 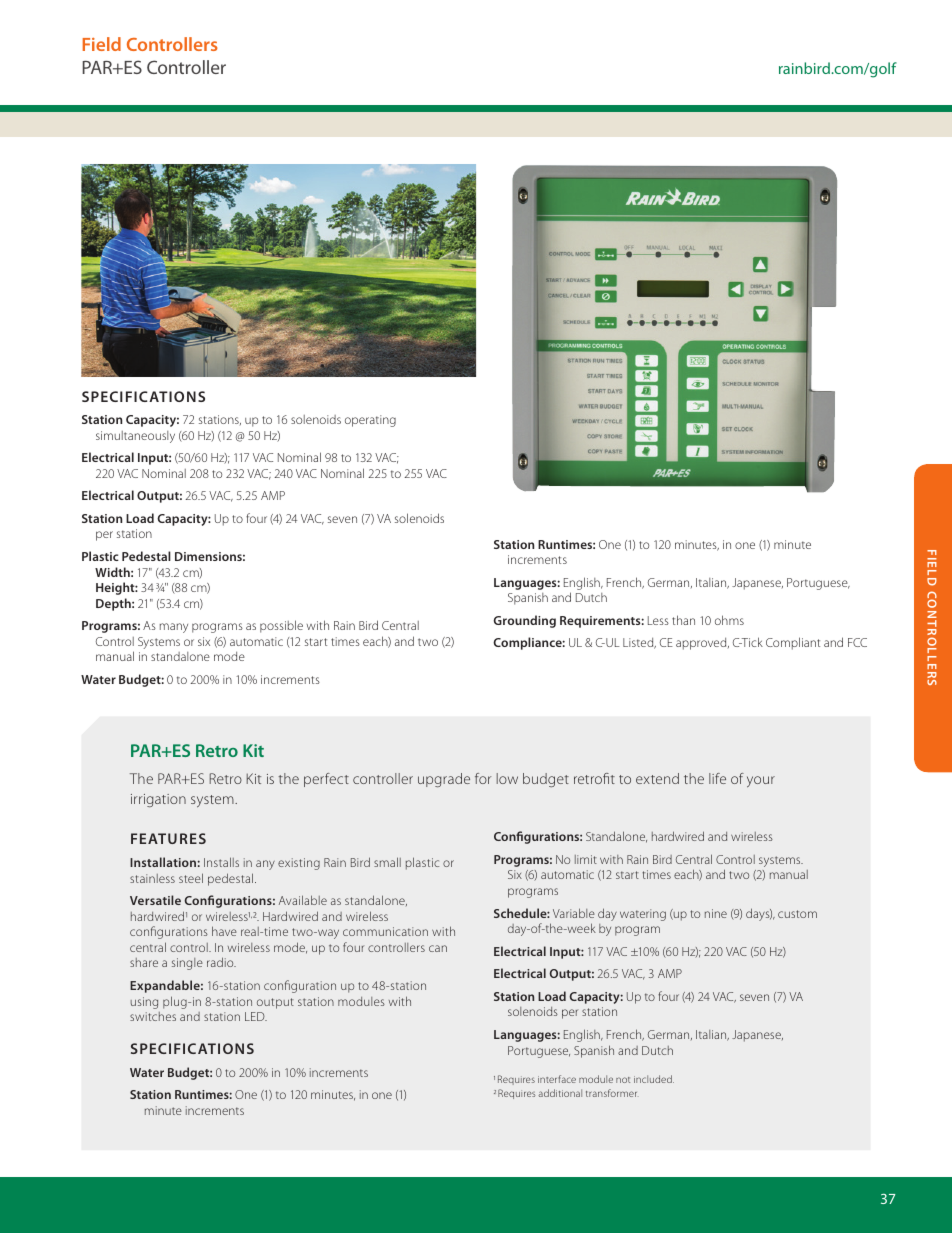 I want to click on interface, so click(x=557, y=1079).
